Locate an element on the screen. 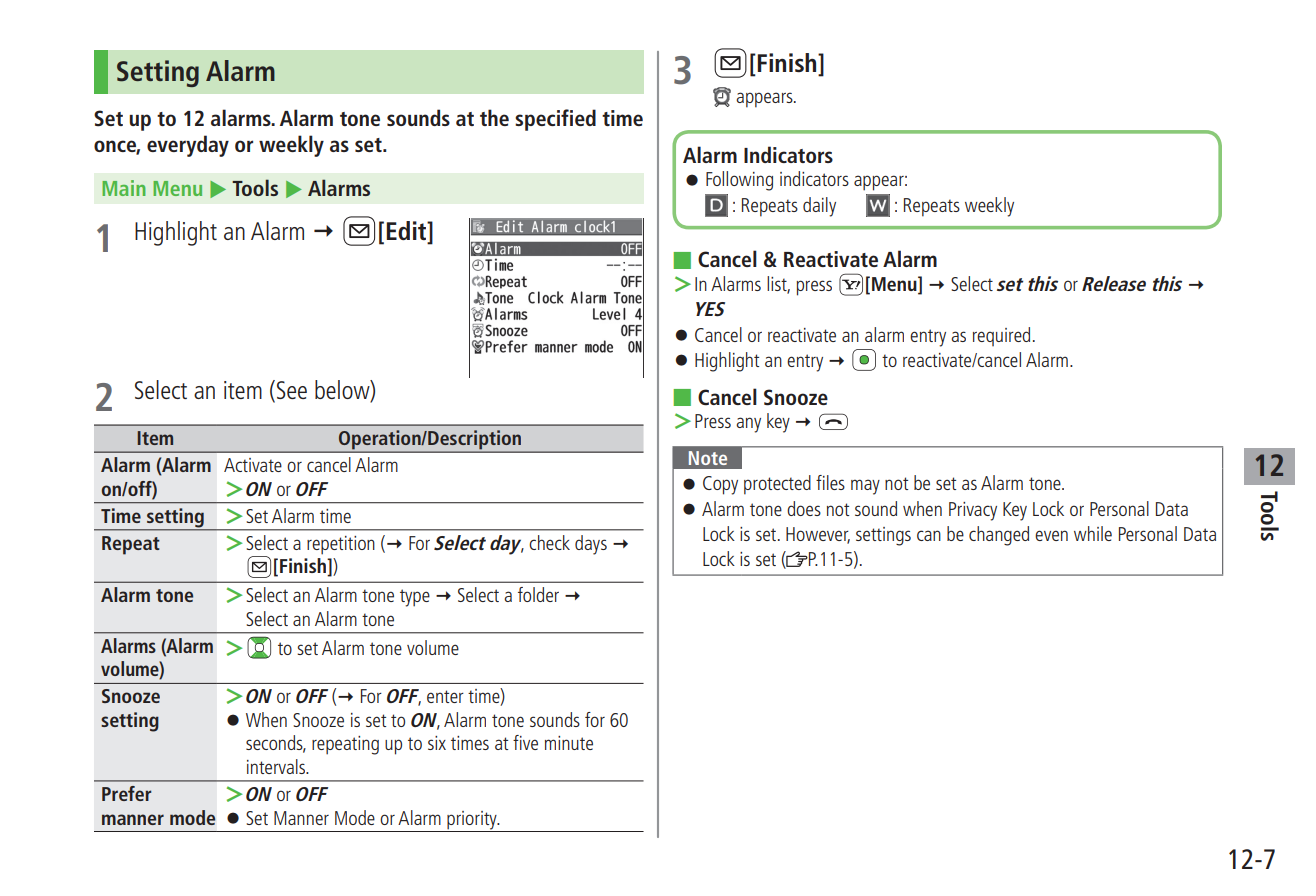 This screenshot has height=896, width=1316. See is located at coordinates (292, 390).
